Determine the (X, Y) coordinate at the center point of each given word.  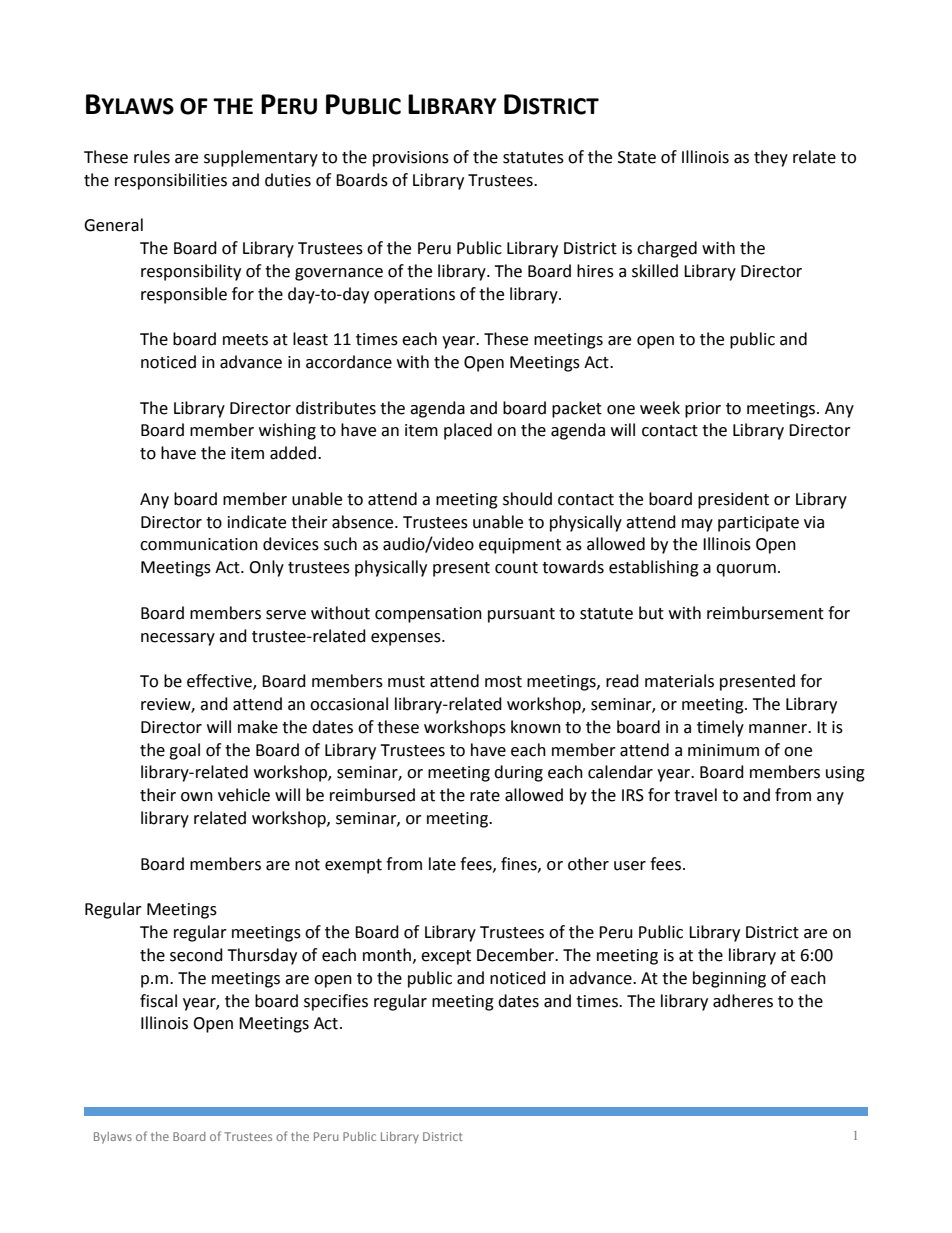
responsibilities (171, 181)
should (527, 499)
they (771, 158)
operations (414, 296)
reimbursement (765, 613)
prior (703, 410)
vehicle (244, 795)
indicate (257, 522)
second (196, 955)
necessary (178, 639)
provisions (411, 159)
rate (485, 796)
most (503, 682)
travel (695, 795)
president (733, 500)
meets (245, 340)
